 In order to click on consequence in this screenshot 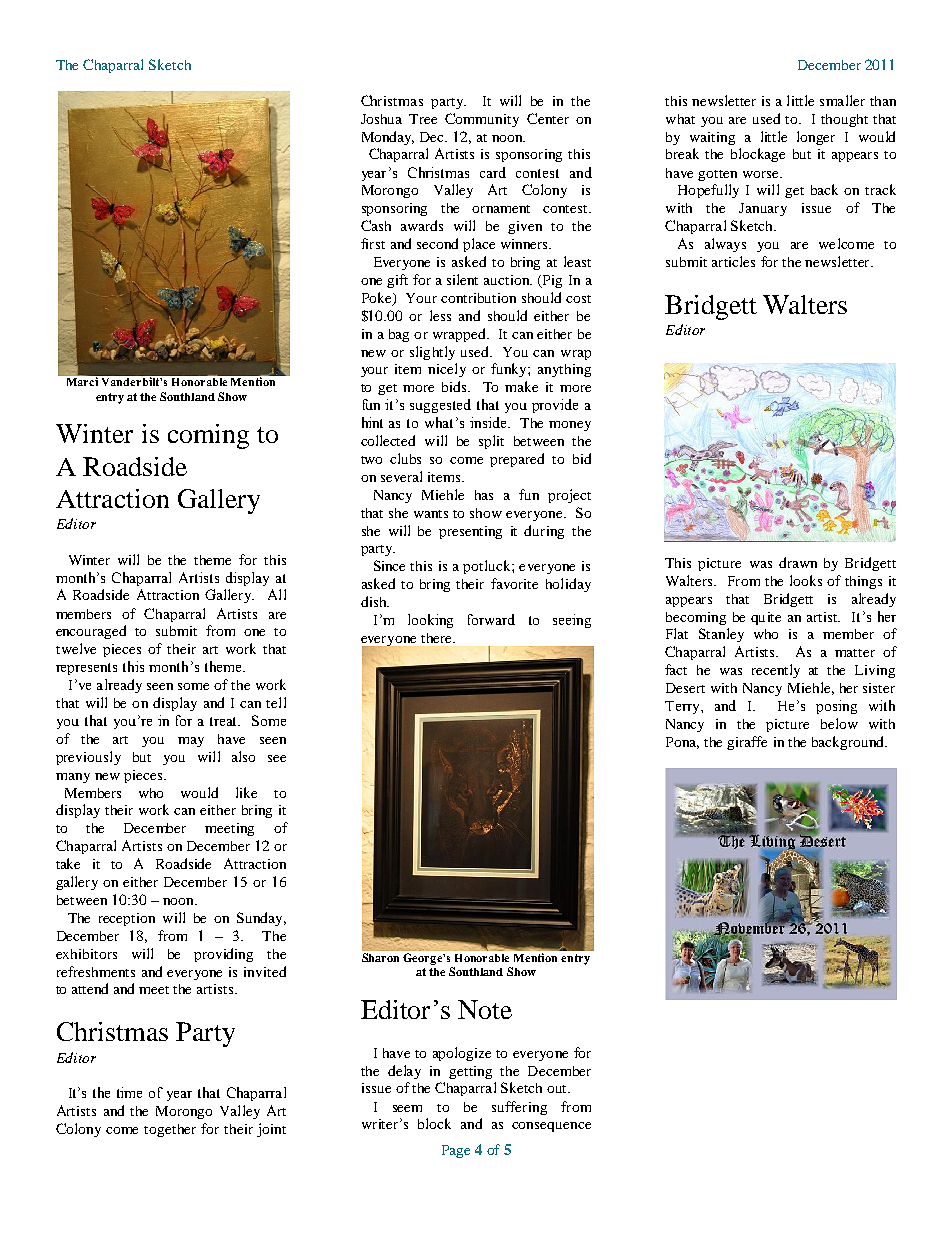, I will do `click(551, 1127)`.
